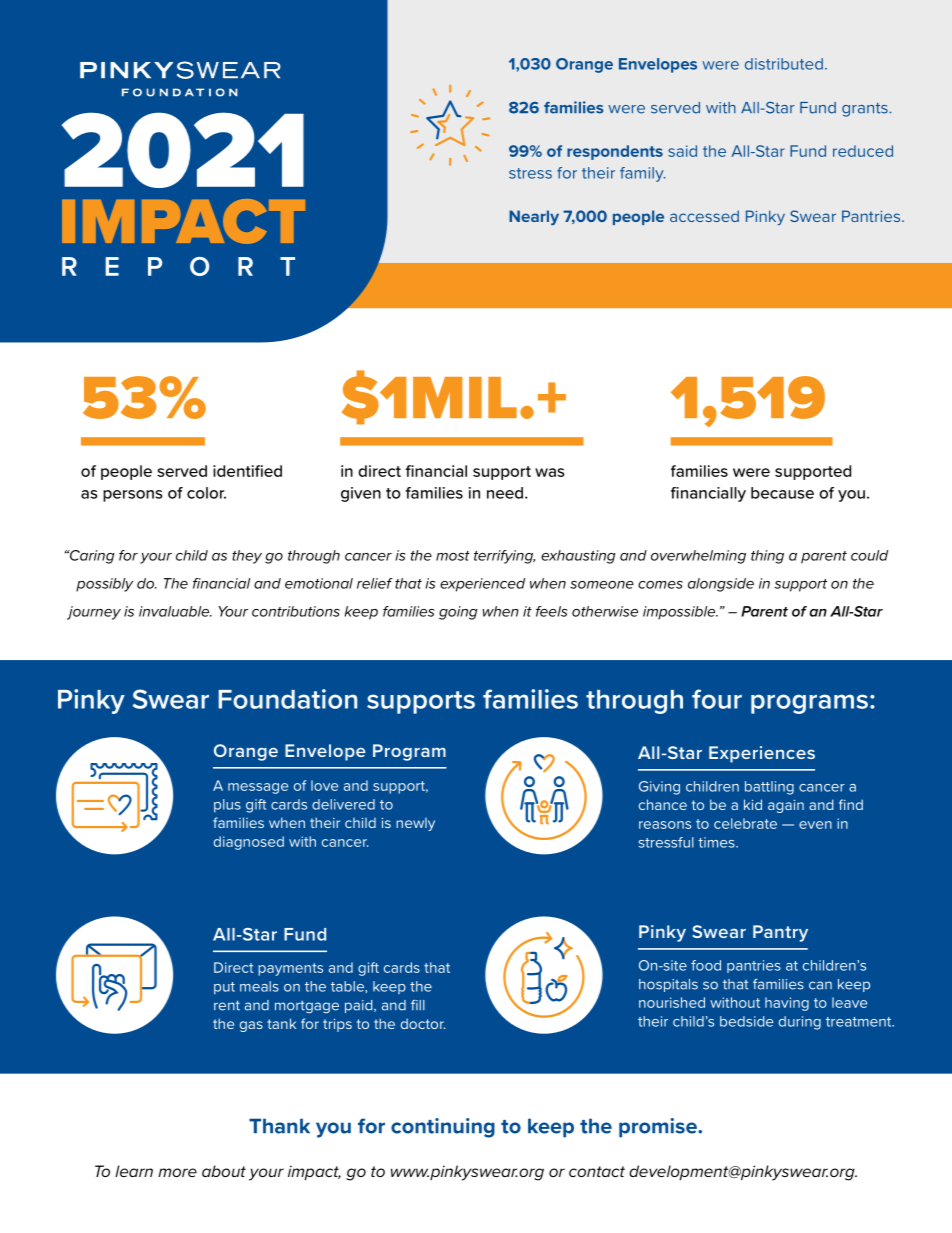 The width and height of the image is (952, 1233). I want to click on Nearly, so click(534, 217).
